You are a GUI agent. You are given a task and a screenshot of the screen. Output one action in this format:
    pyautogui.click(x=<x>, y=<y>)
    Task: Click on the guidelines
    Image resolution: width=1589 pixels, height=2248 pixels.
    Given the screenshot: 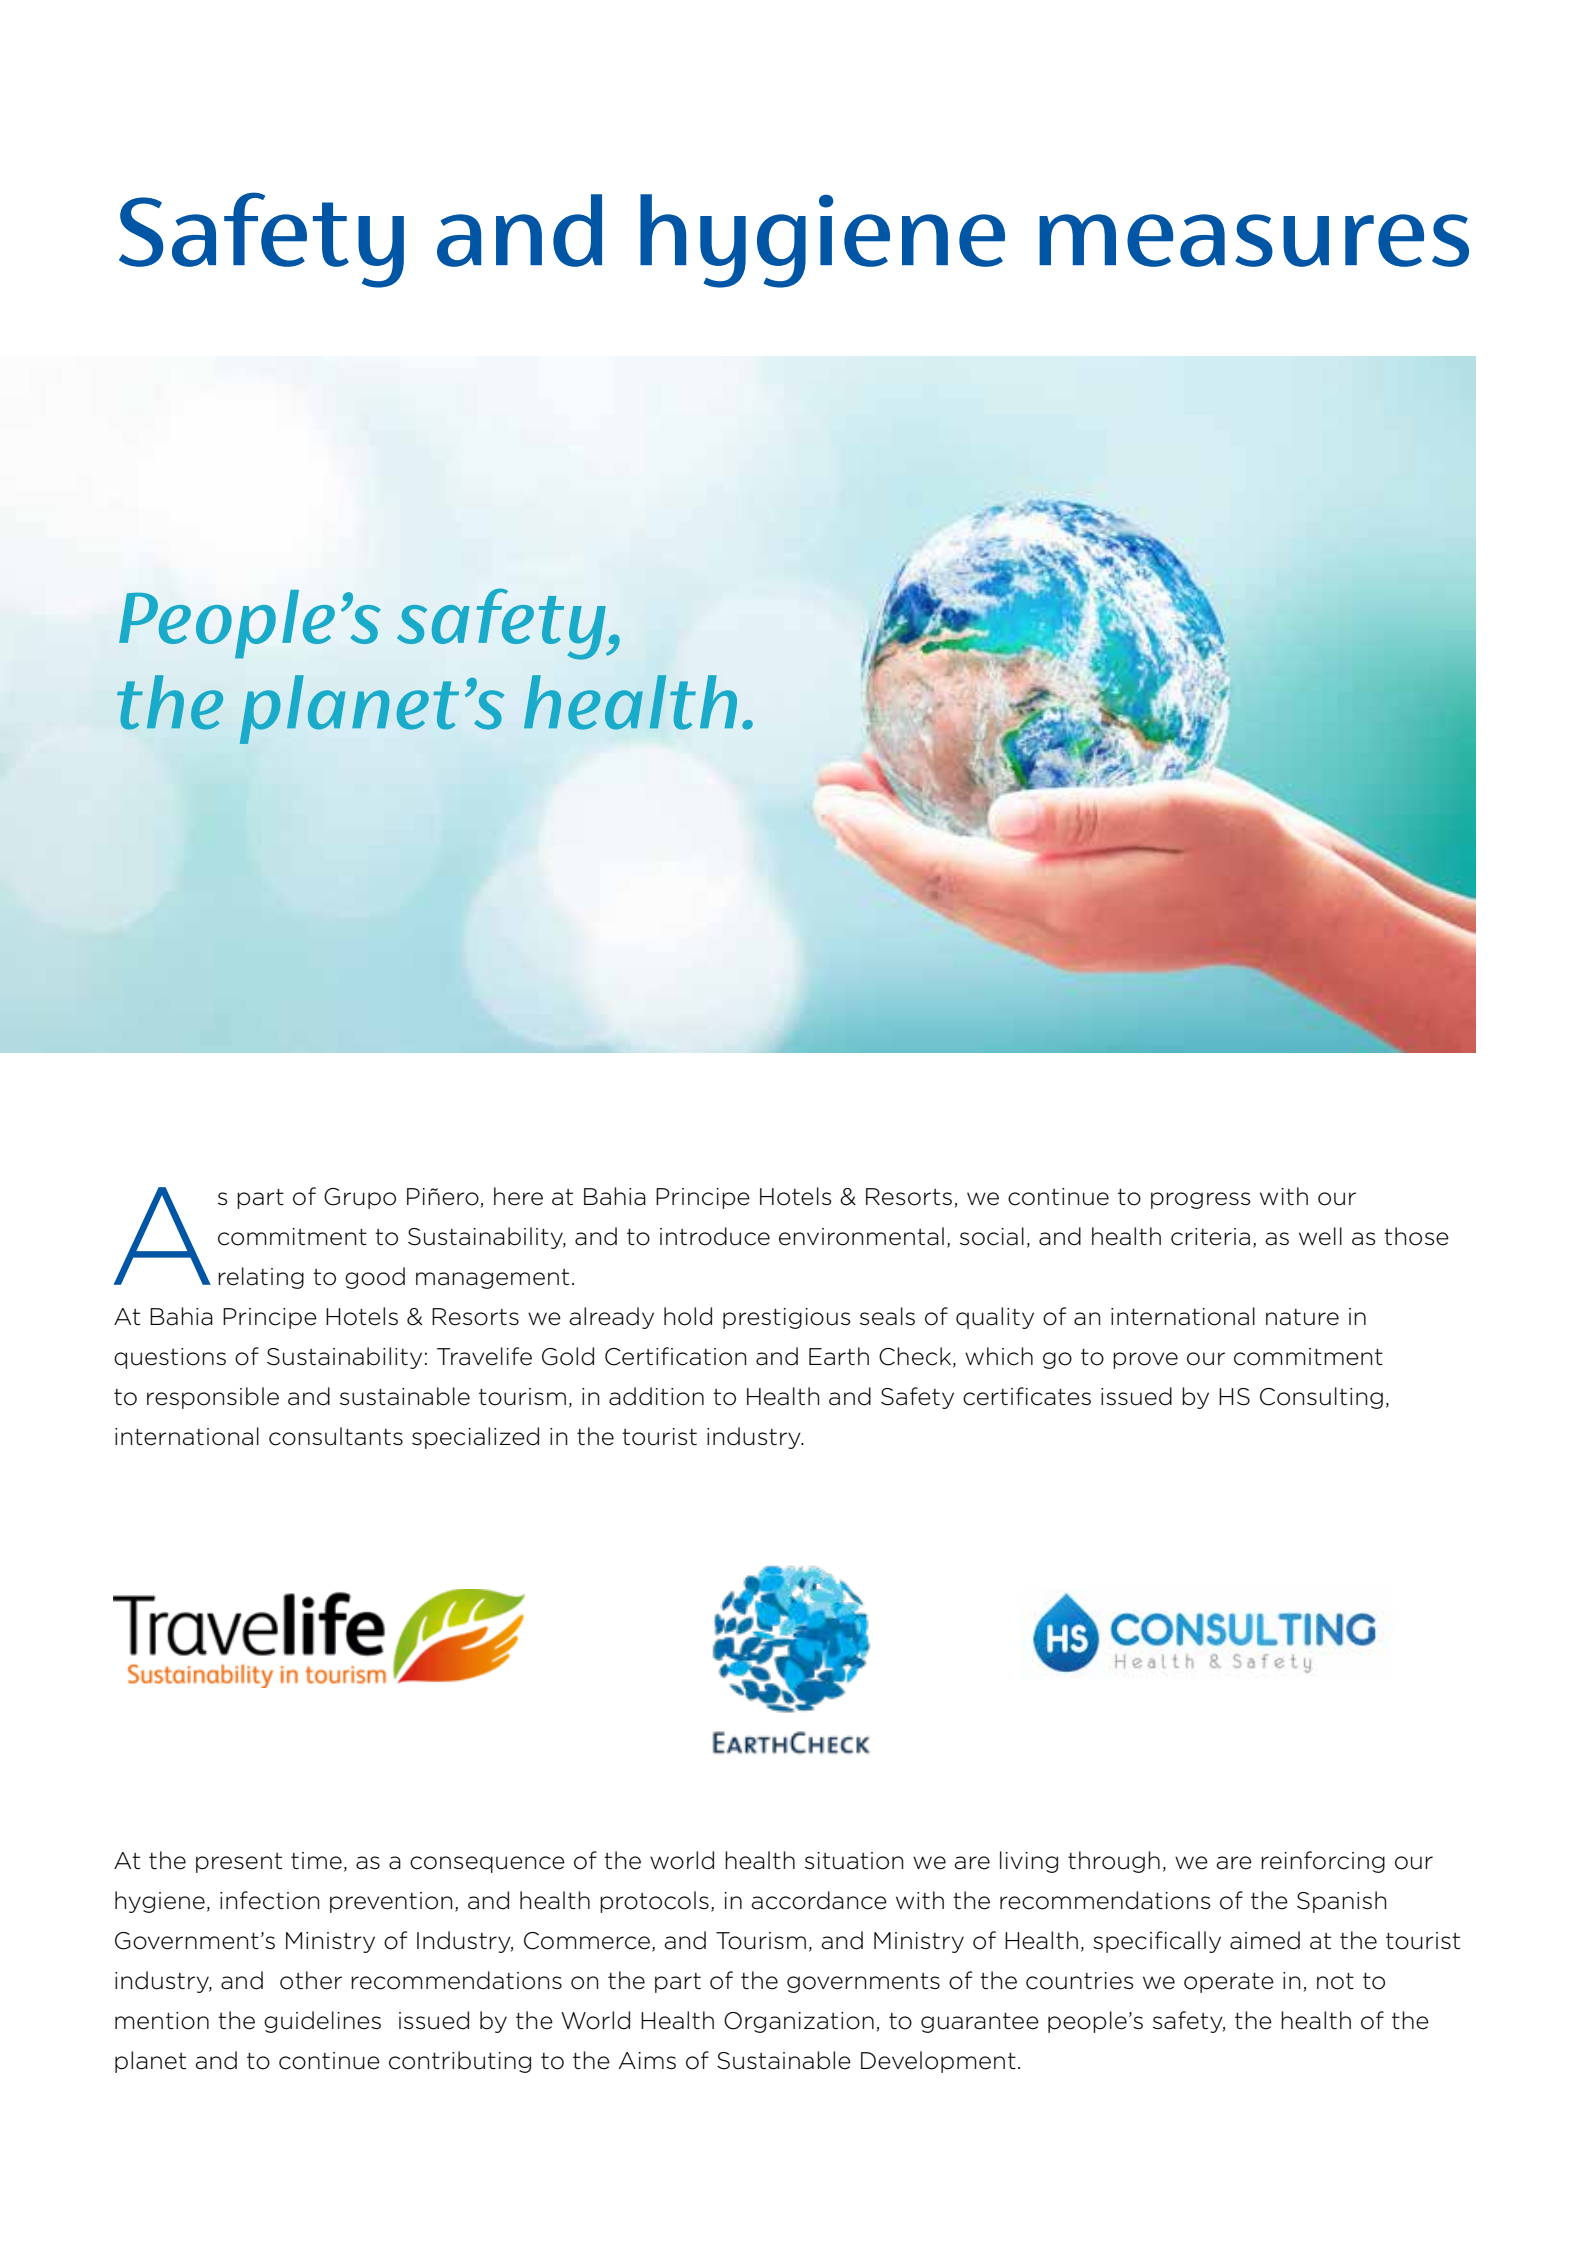 What is the action you would take?
    pyautogui.click(x=322, y=2022)
